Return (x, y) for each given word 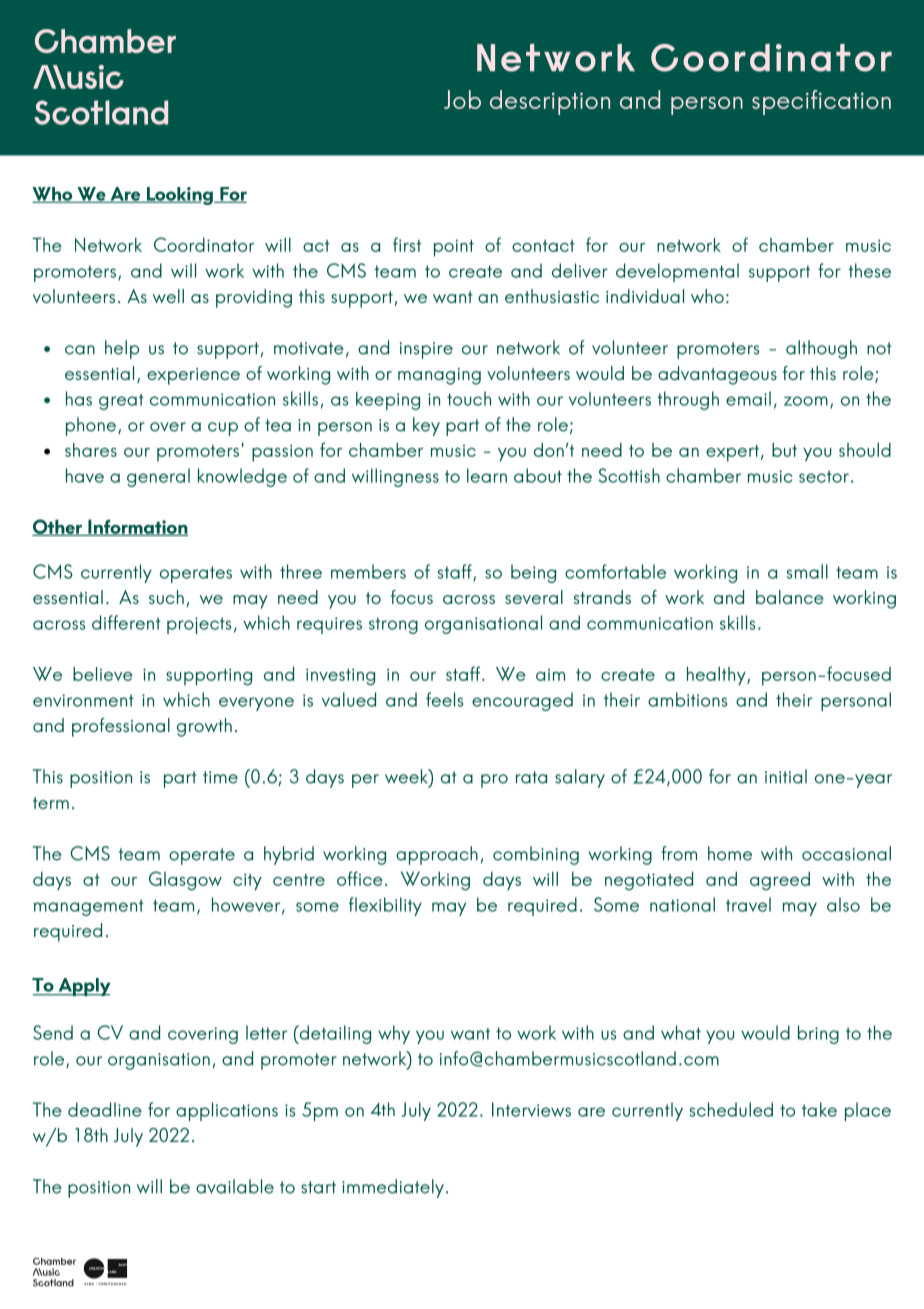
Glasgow (185, 881)
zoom (806, 401)
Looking (180, 196)
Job (462, 99)
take (819, 1109)
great (121, 402)
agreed (780, 881)
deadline (105, 1109)
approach (437, 855)
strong (393, 625)
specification (821, 102)
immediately (393, 1188)
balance (790, 597)
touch (469, 398)
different (126, 622)
